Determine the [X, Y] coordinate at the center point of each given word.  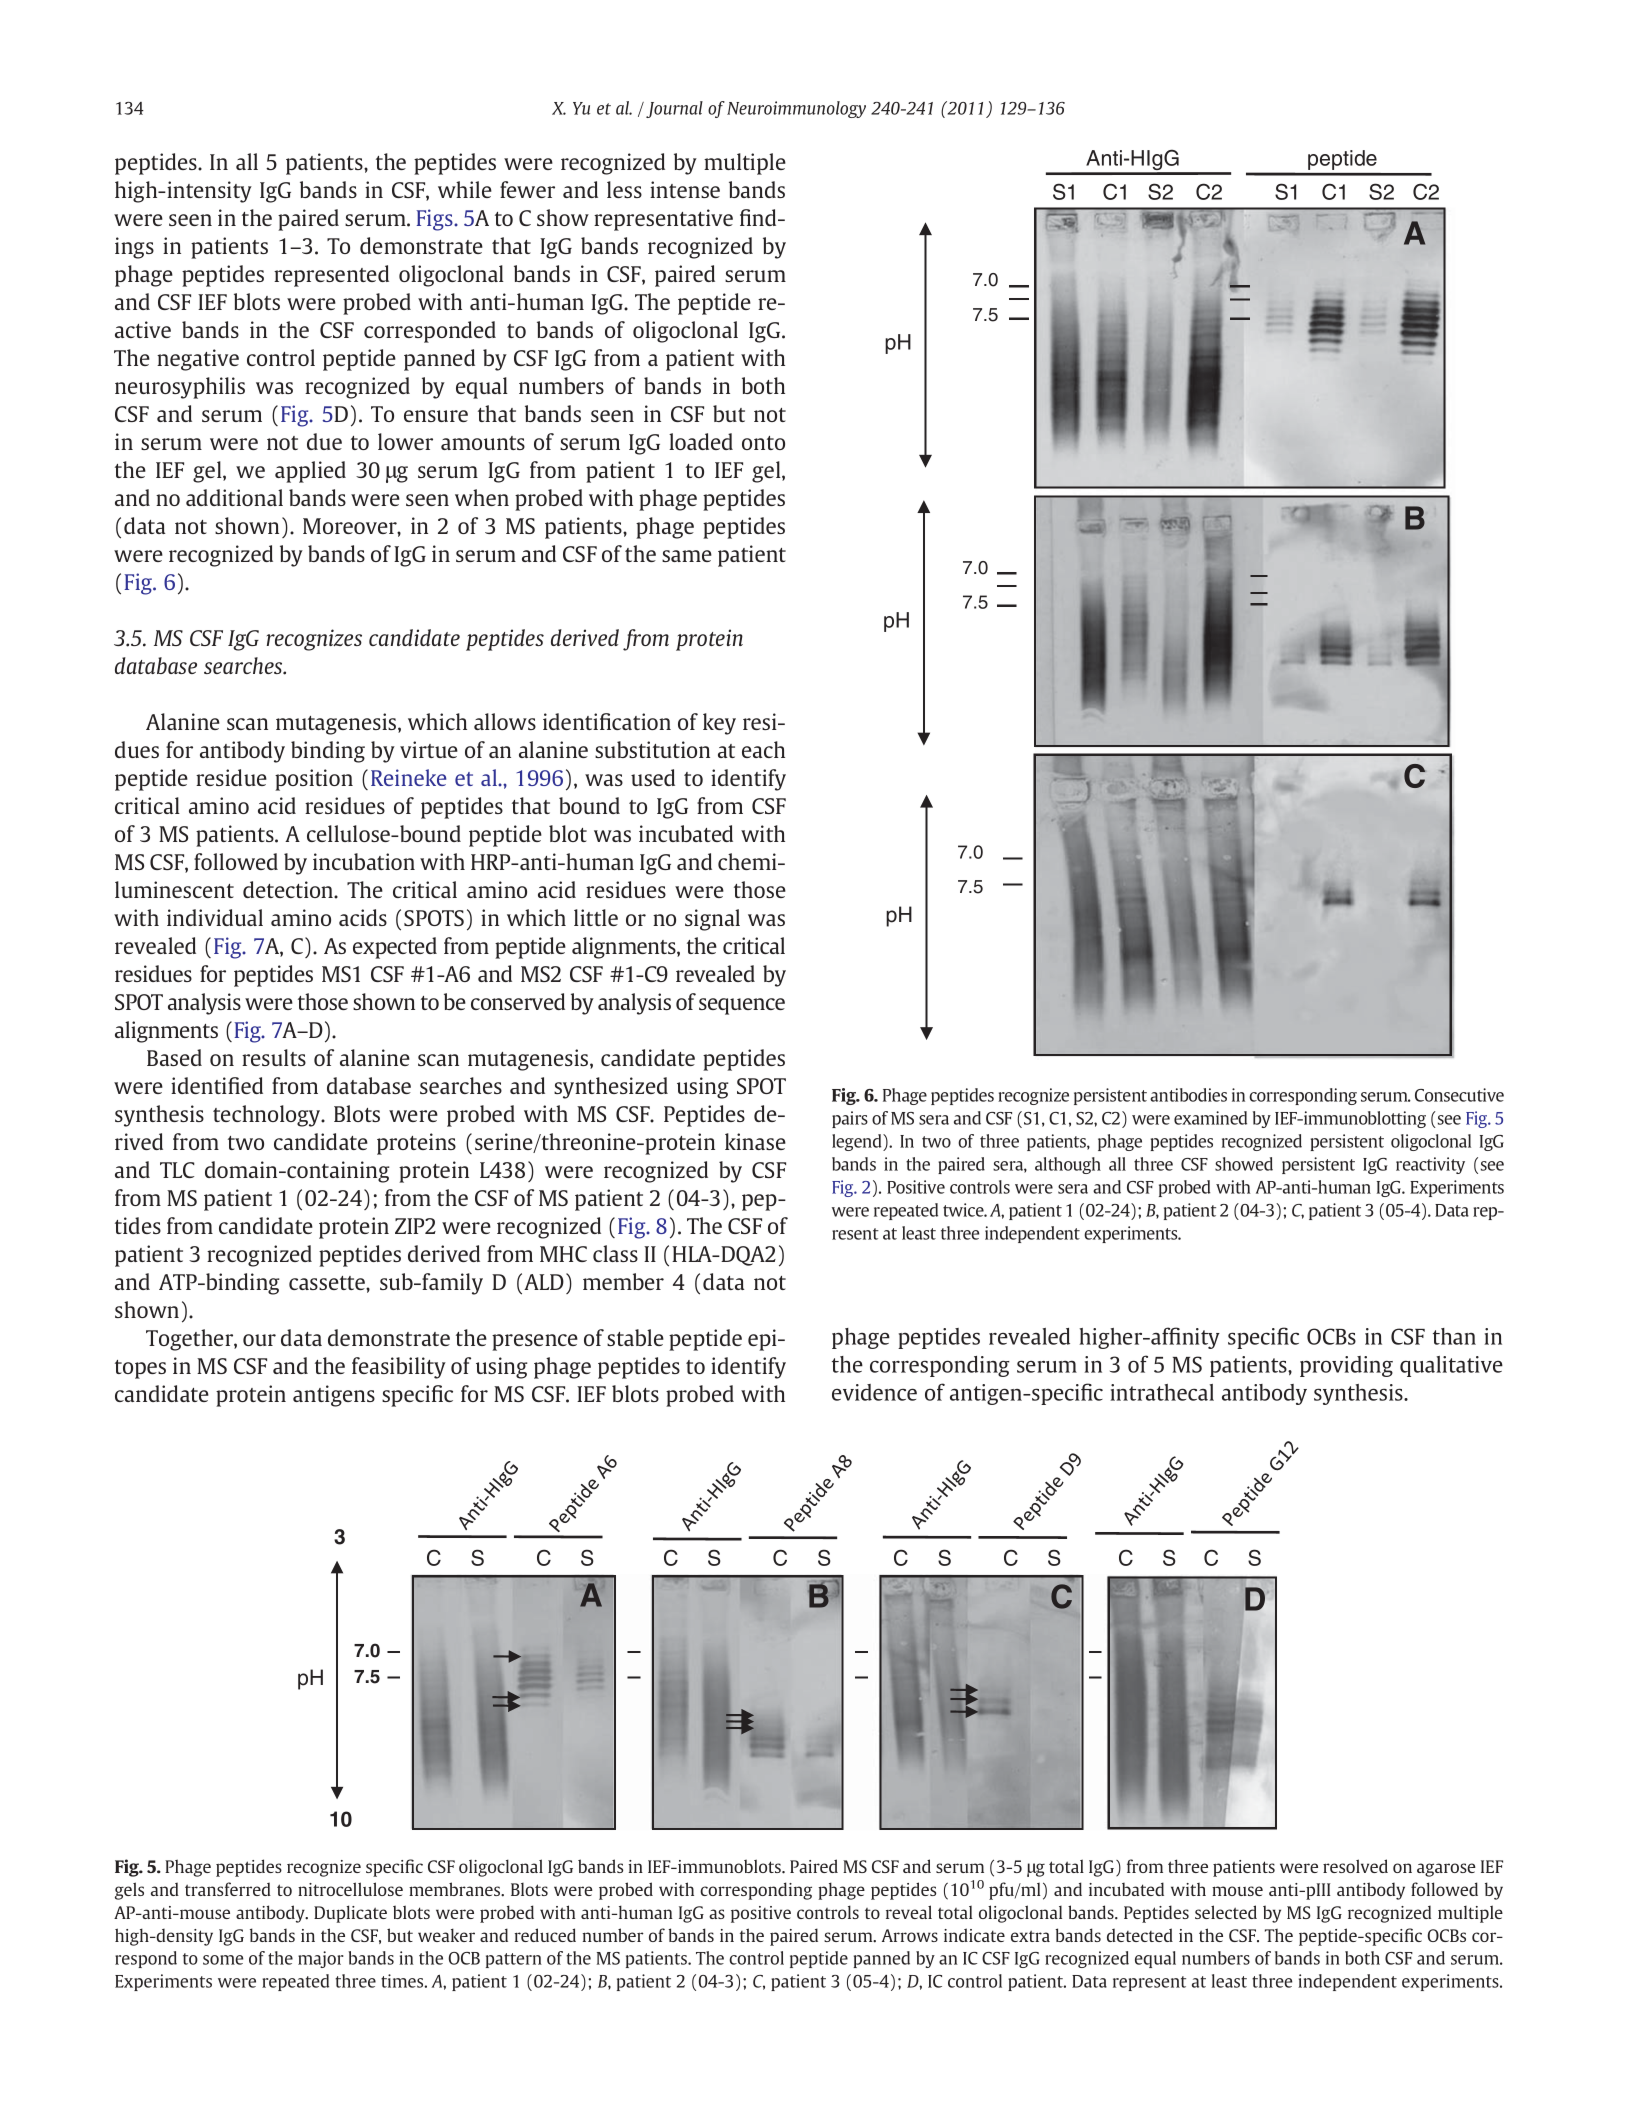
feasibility [399, 1368]
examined [1210, 1118]
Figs [436, 220]
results [274, 1057]
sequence [742, 1006]
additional [234, 497]
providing [1346, 1366]
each [763, 749]
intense [685, 189]
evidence [874, 1392]
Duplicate [350, 1914]
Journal [674, 109]
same [687, 556]
